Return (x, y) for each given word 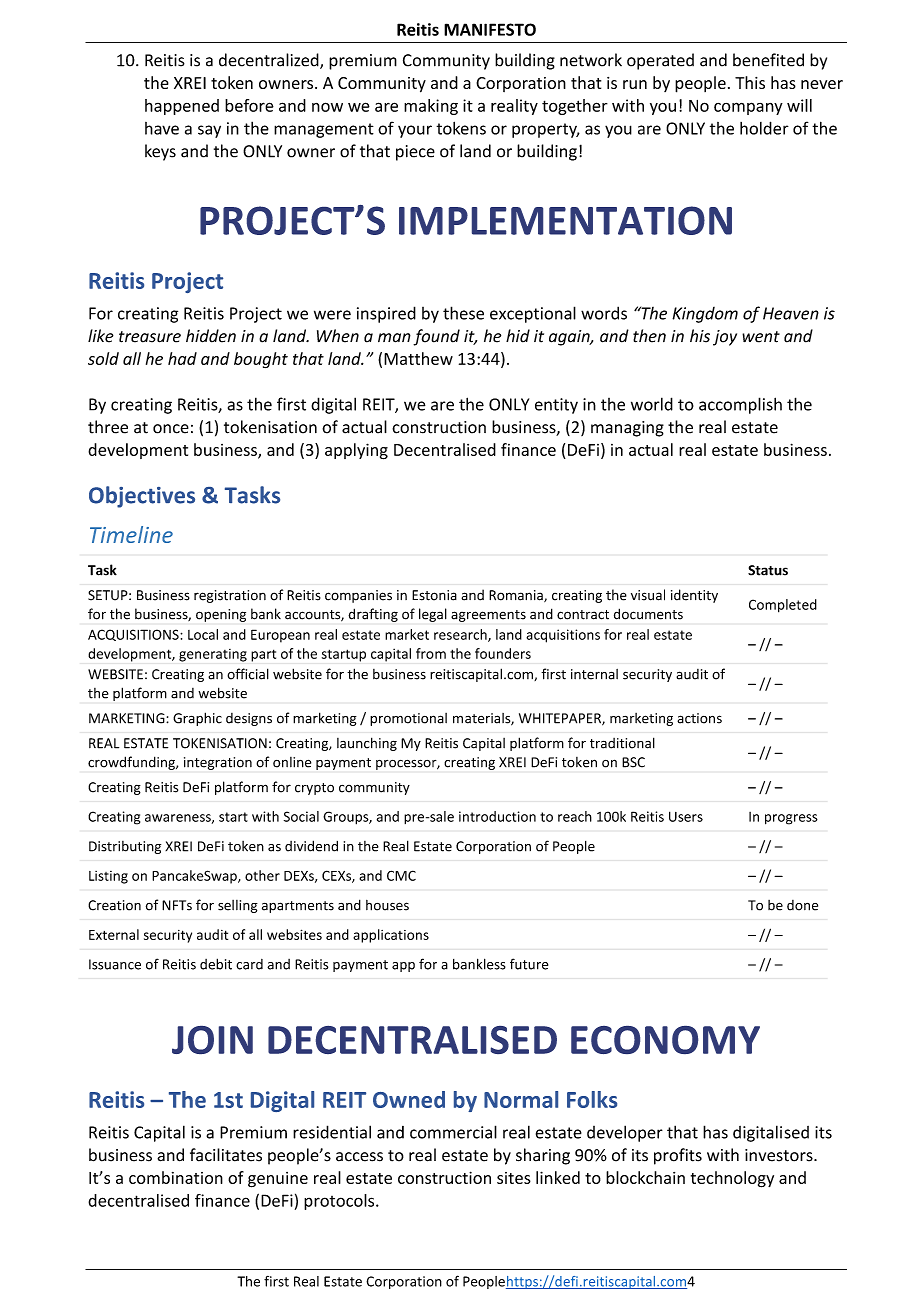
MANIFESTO (490, 29)
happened (182, 107)
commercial (453, 1132)
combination (176, 1177)
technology (732, 1179)
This (750, 82)
